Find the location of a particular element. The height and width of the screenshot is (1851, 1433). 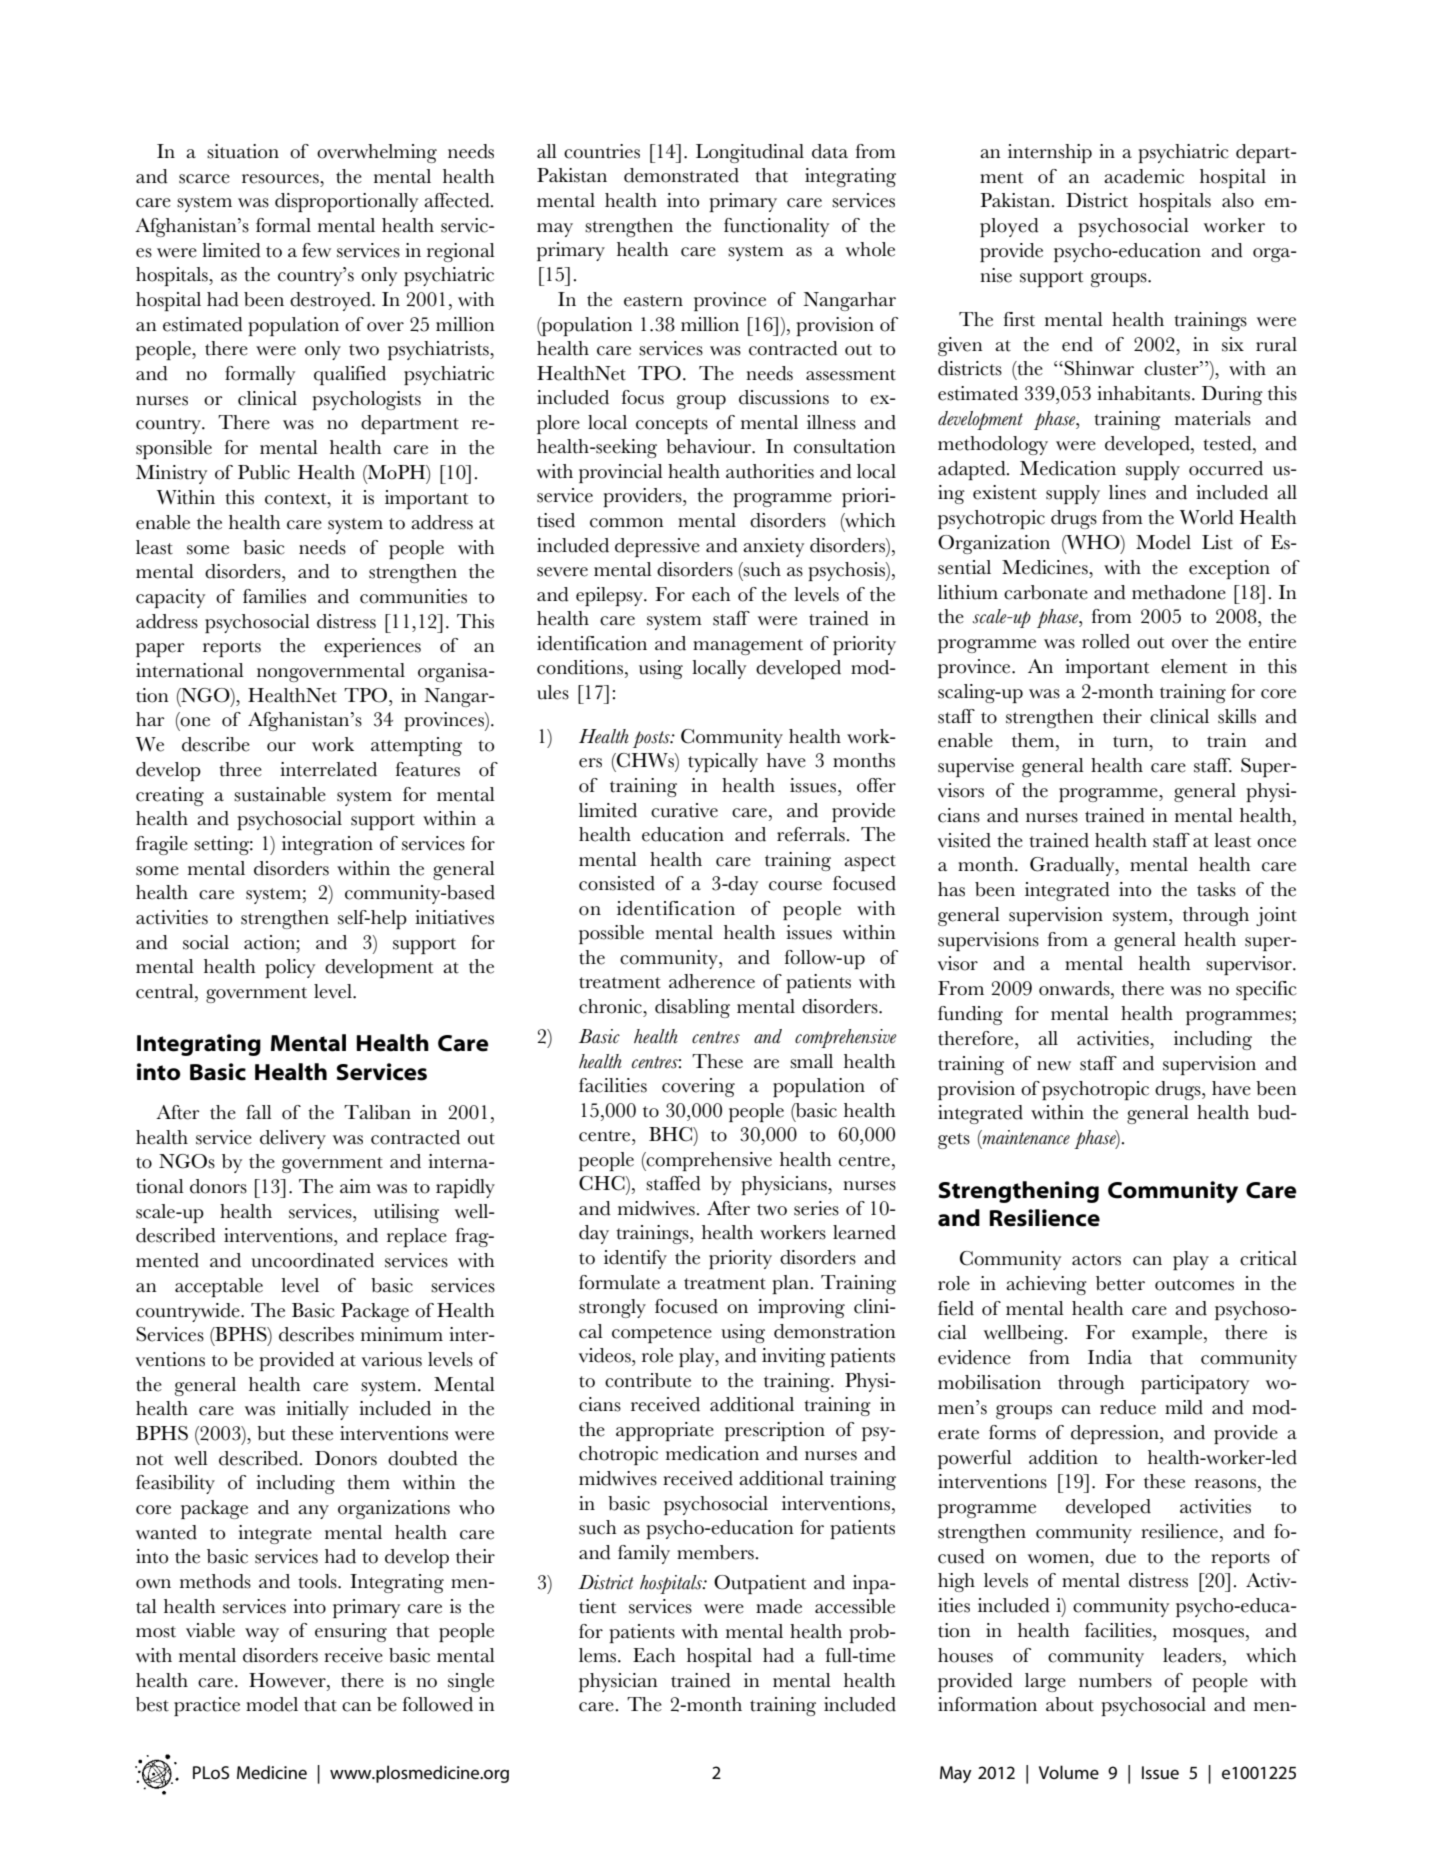

academic is located at coordinates (1144, 176).
